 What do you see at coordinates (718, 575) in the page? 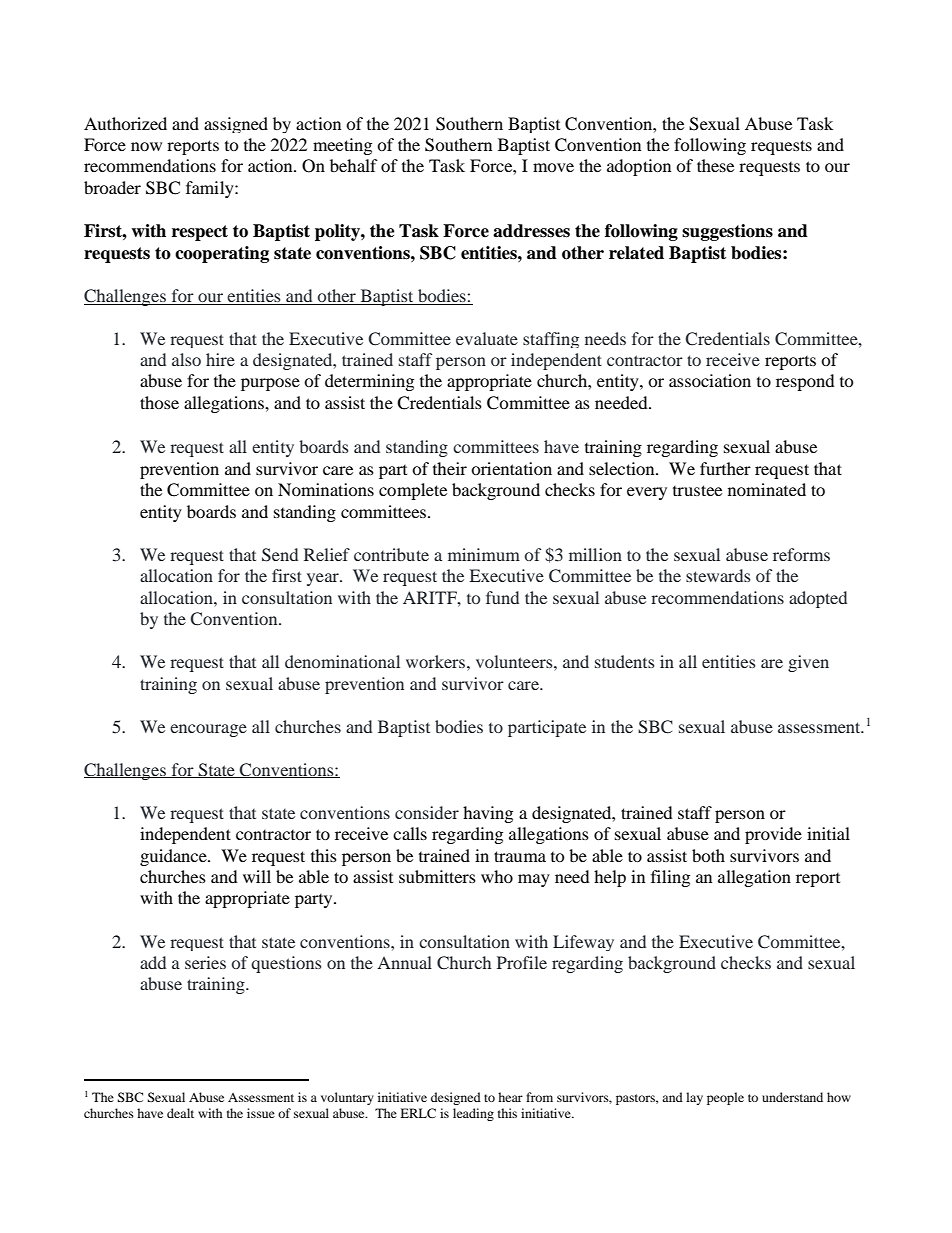
I see `stewards` at bounding box center [718, 575].
